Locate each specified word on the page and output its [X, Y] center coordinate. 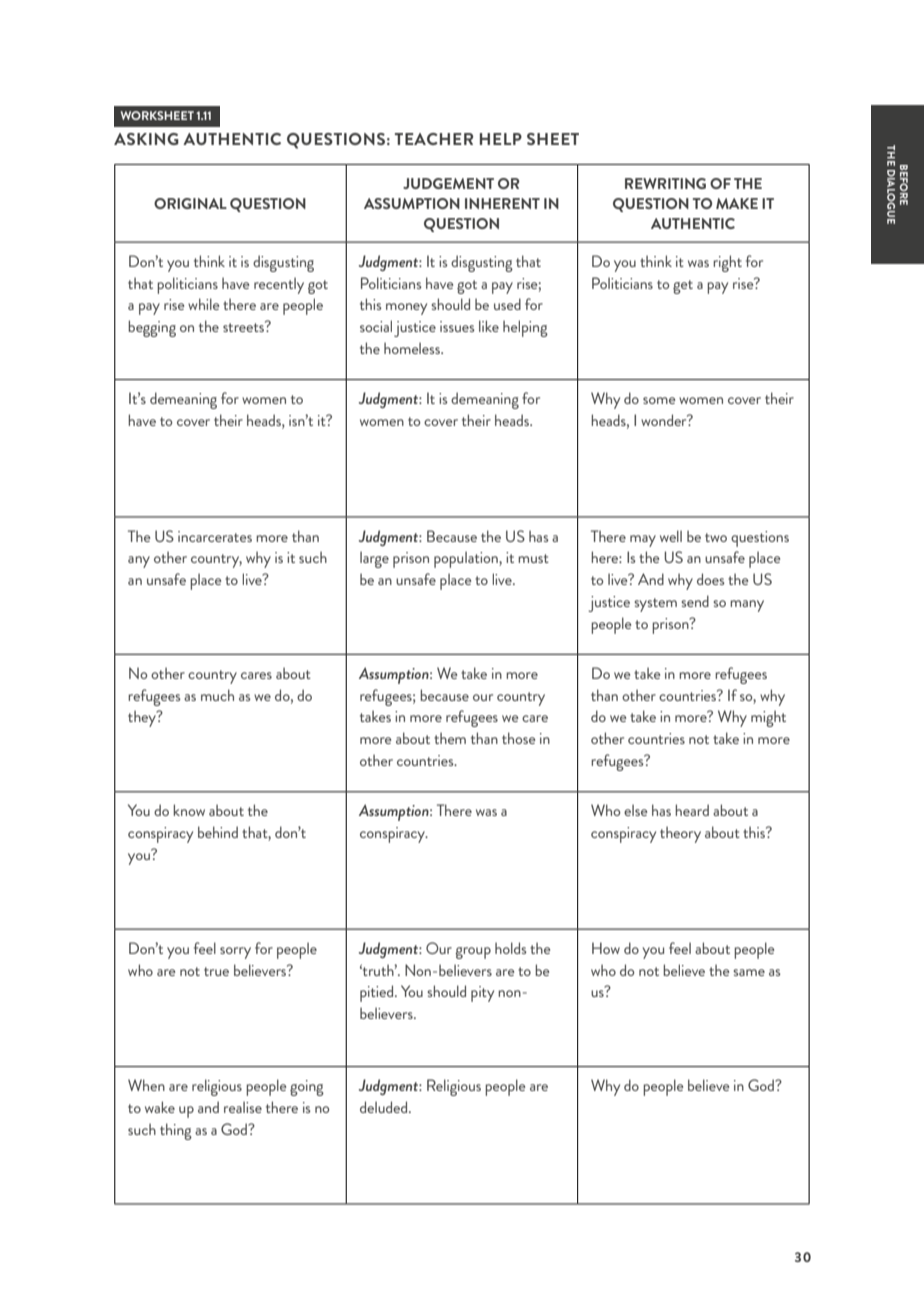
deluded [385, 1107]
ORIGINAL [190, 203]
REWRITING [665, 183]
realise [243, 1107]
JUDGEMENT [448, 183]
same [749, 972]
